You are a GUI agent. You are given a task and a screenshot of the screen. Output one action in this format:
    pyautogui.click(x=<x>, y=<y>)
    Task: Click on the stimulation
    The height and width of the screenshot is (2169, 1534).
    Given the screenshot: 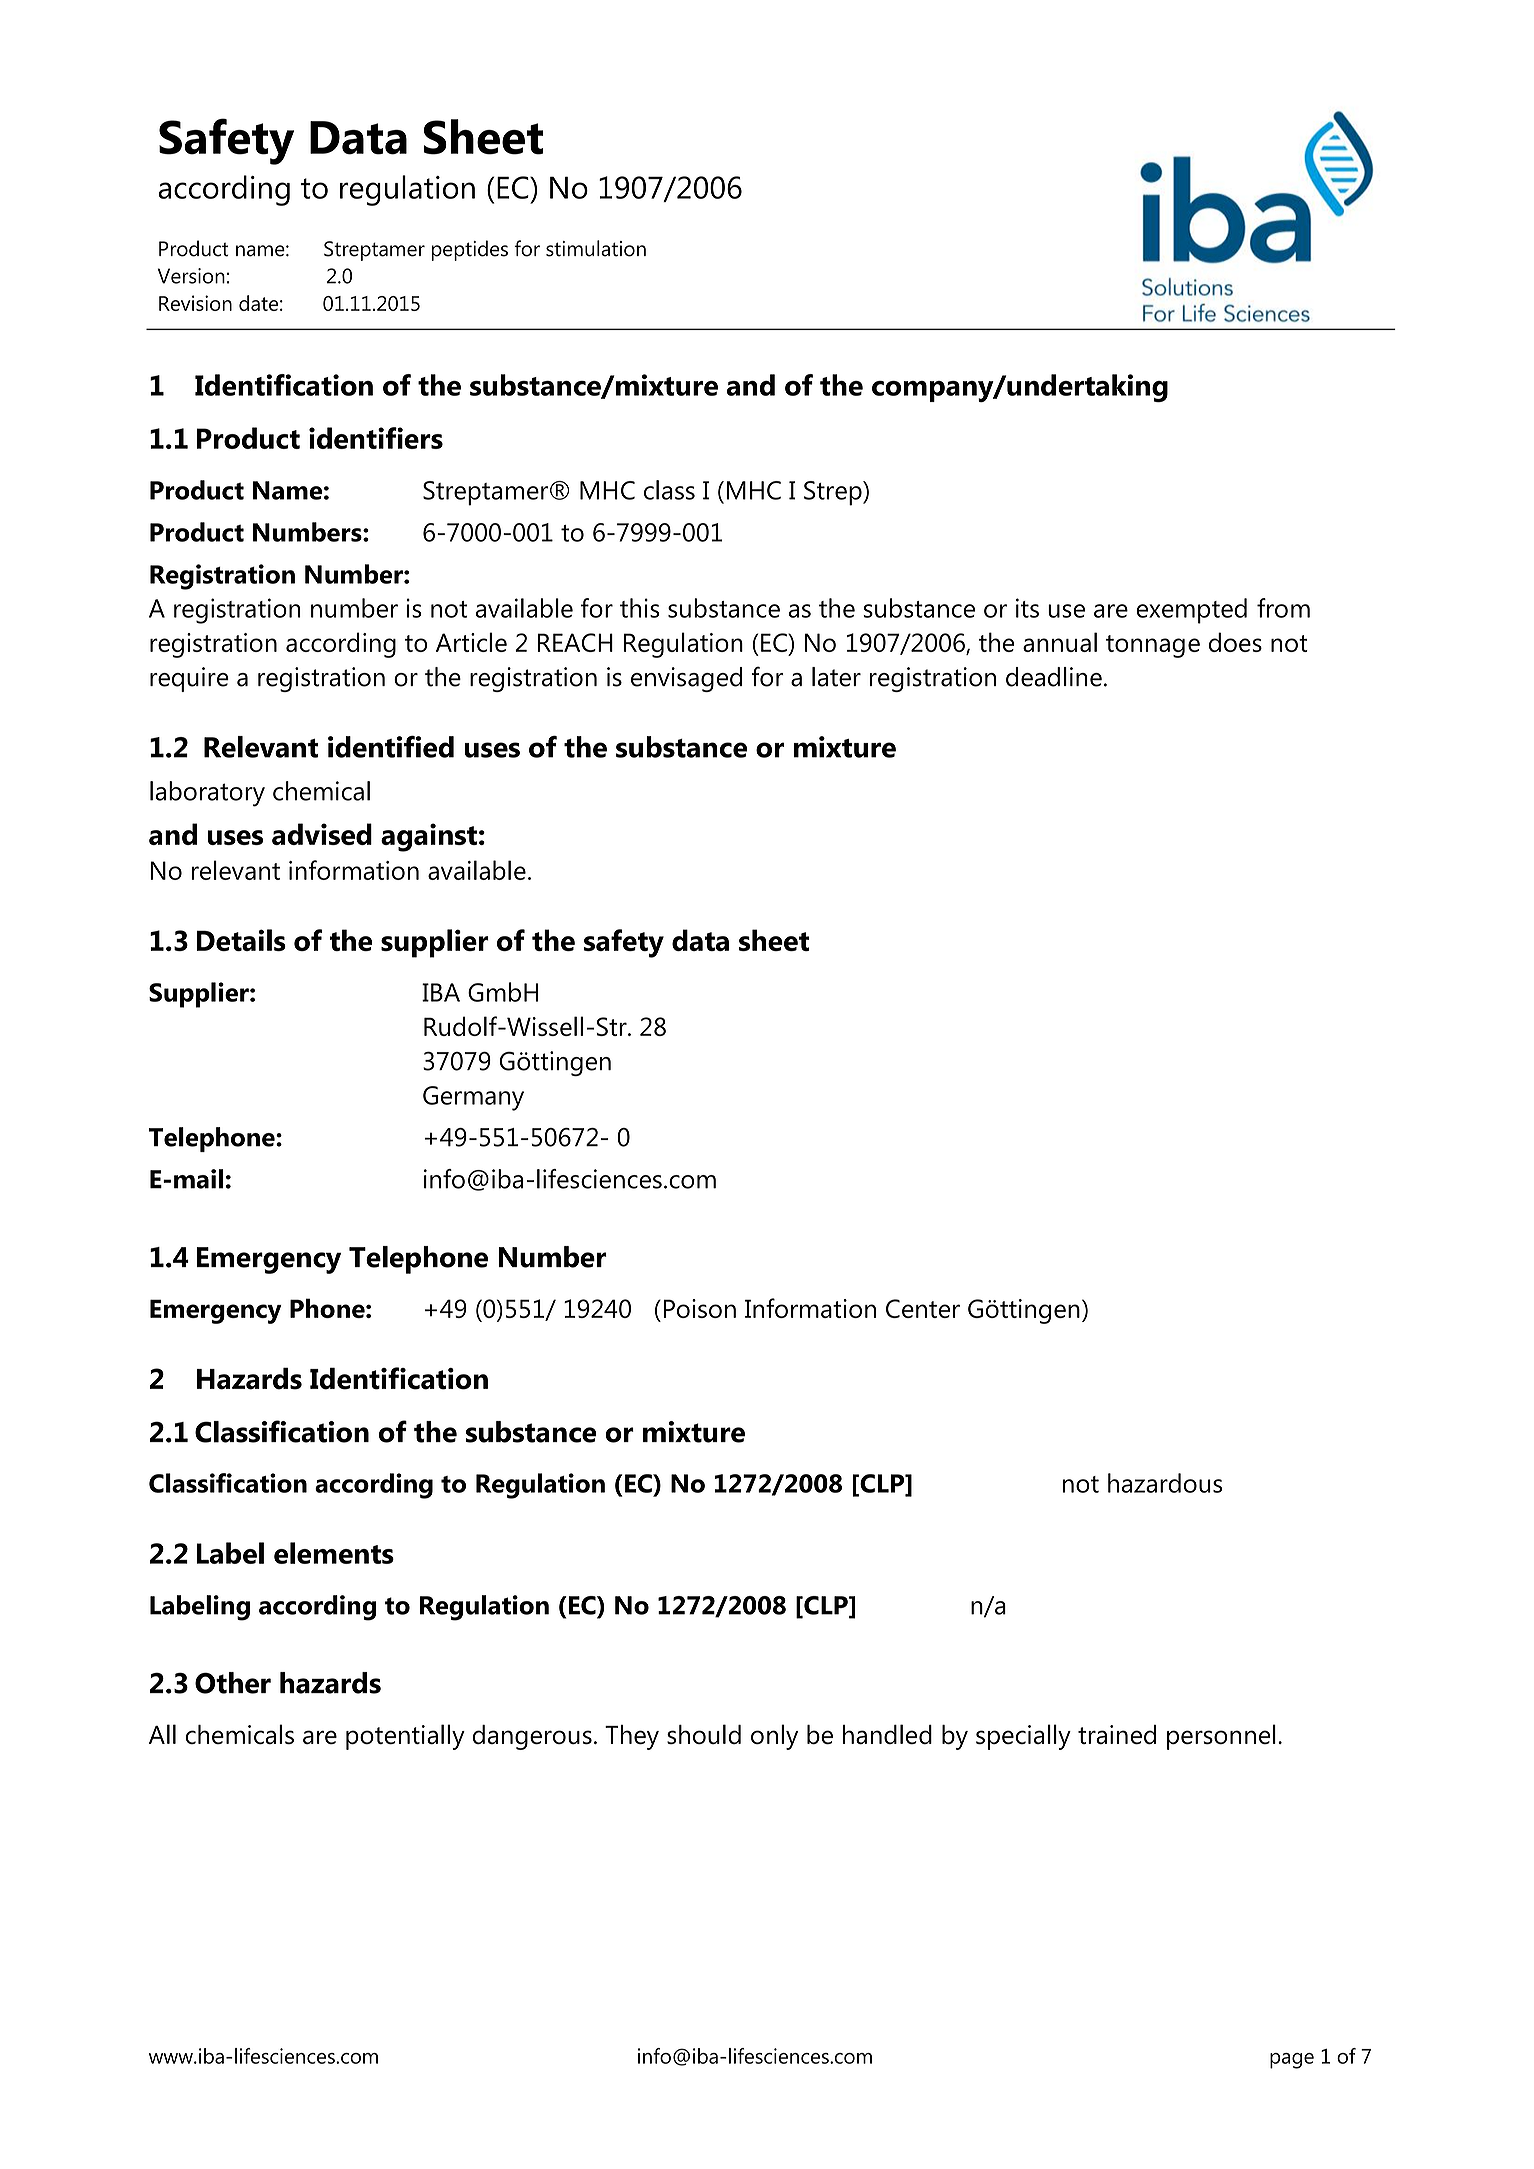 What is the action you would take?
    pyautogui.click(x=596, y=248)
